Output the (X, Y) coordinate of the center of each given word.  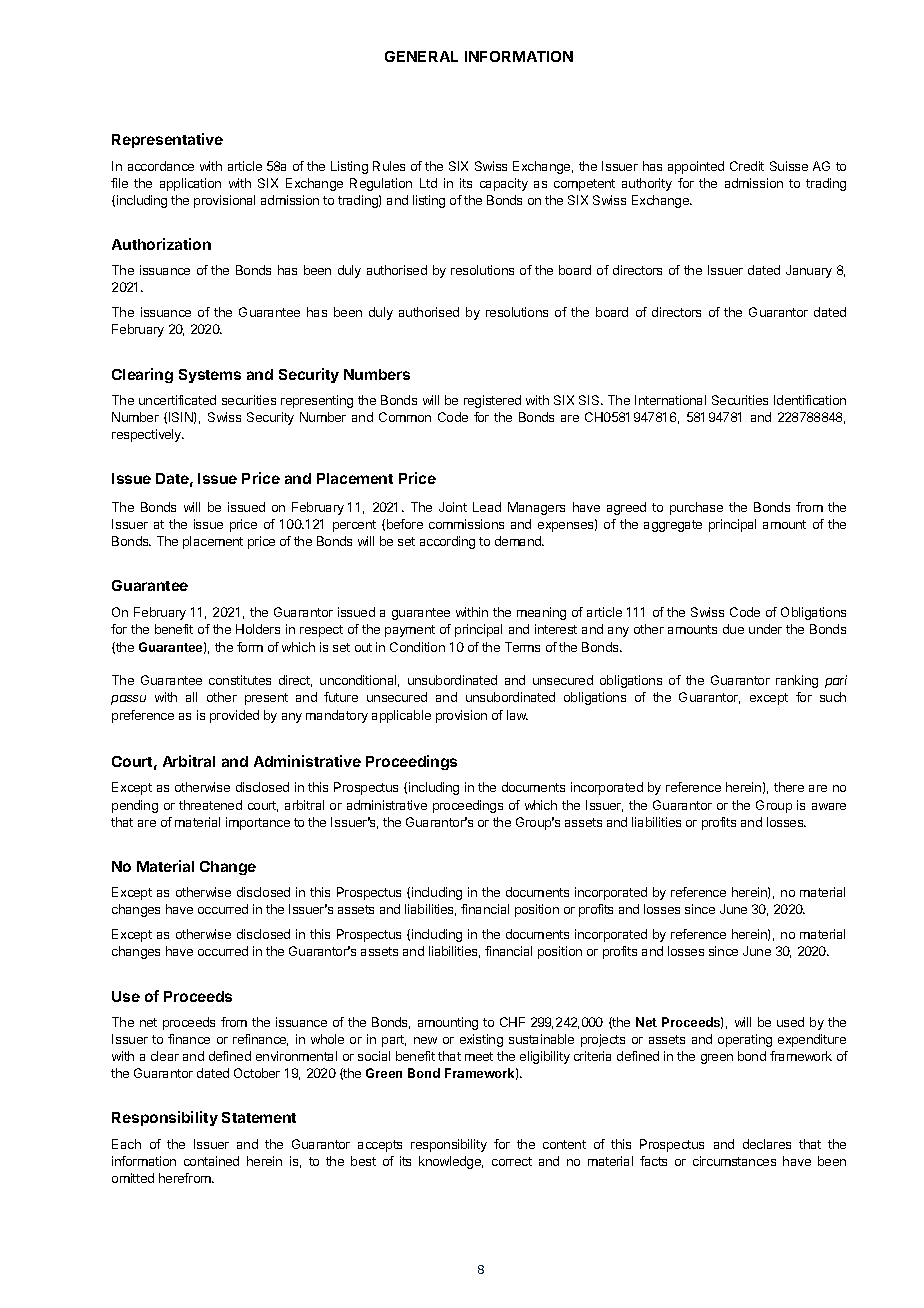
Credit (747, 166)
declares (767, 1144)
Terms (522, 647)
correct (512, 1161)
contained (211, 1161)
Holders (258, 629)
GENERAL (421, 56)
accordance (161, 166)
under (765, 629)
